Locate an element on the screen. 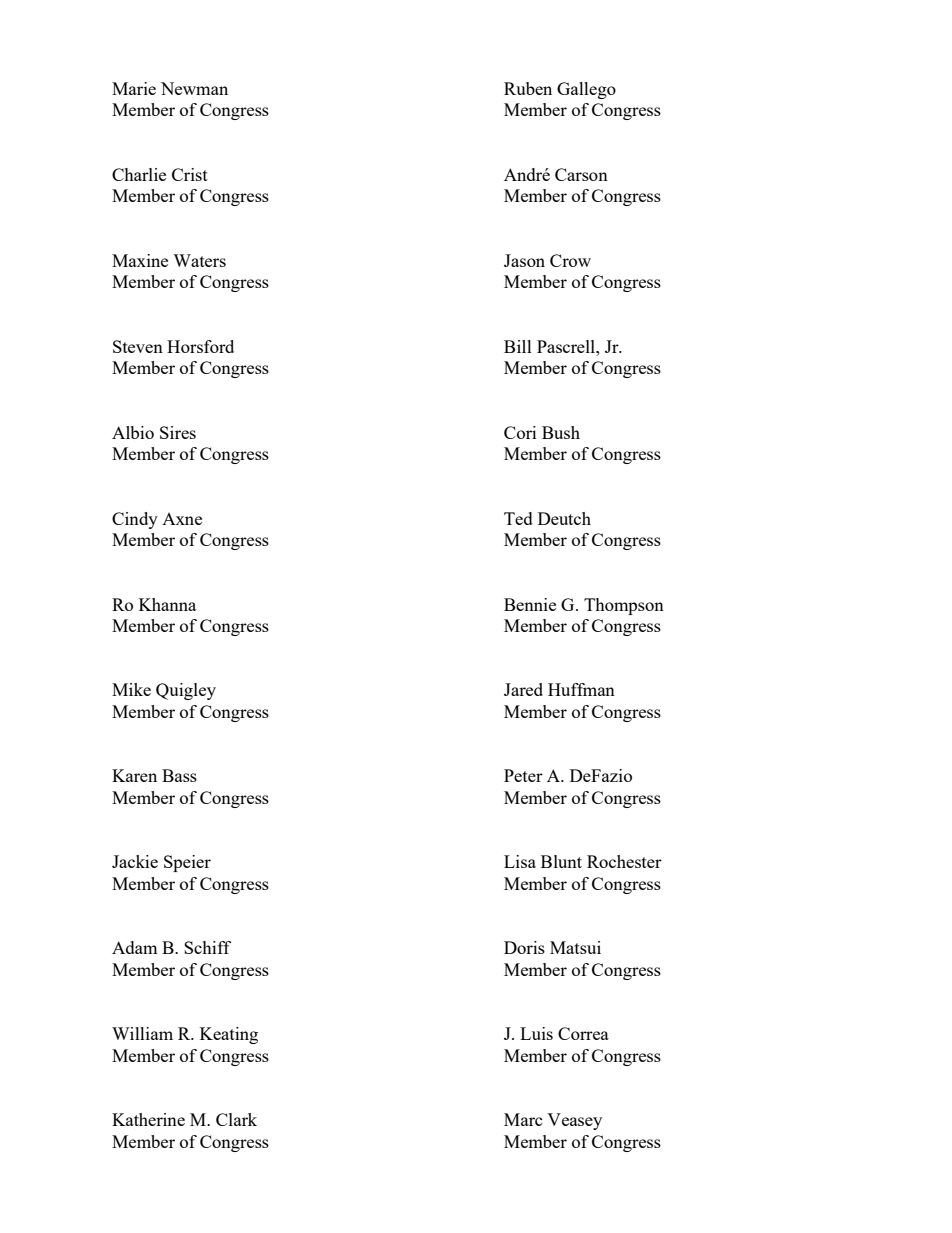  Sires is located at coordinates (178, 432).
